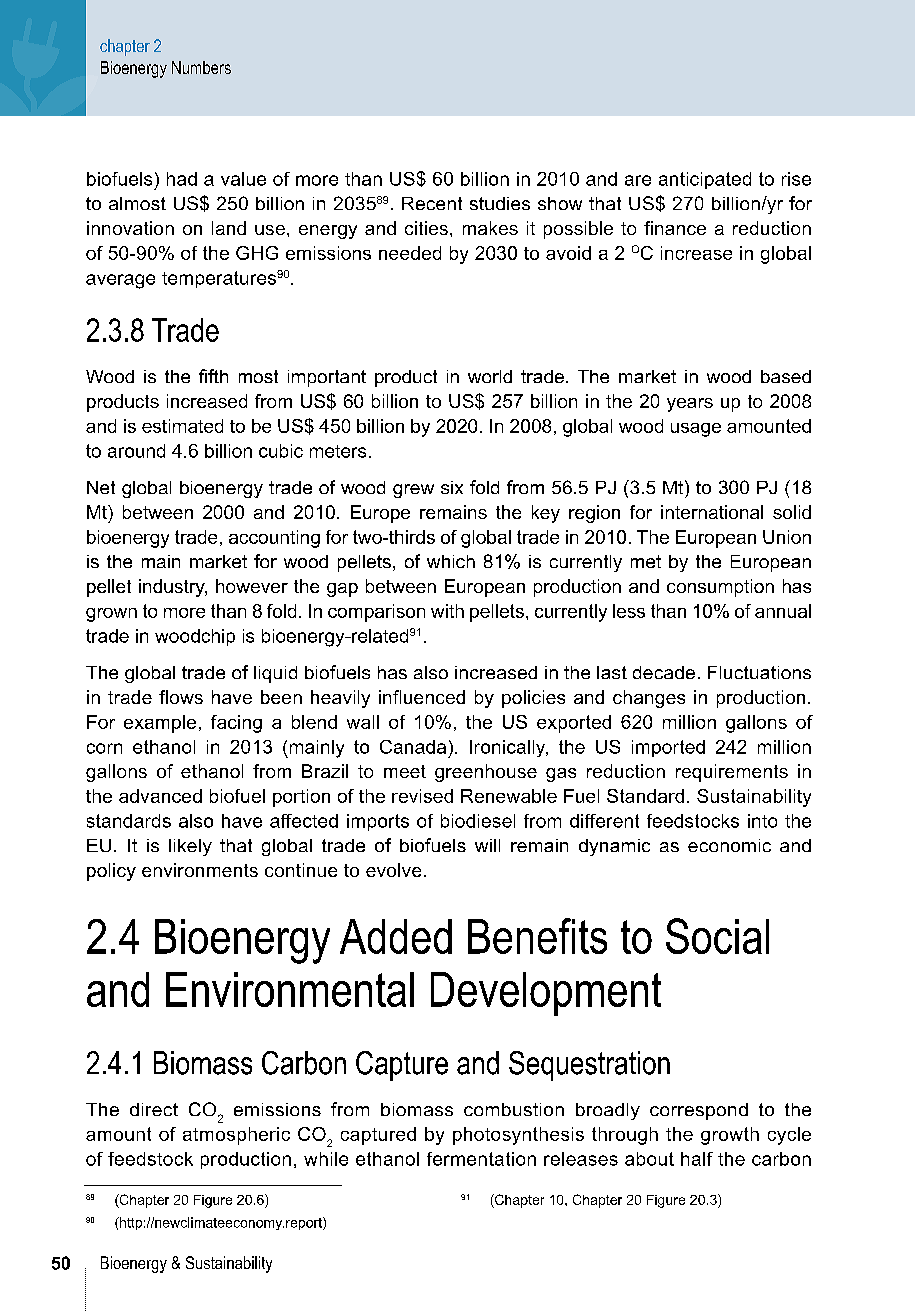 The image size is (915, 1316). What do you see at coordinates (487, 845) in the screenshot?
I see `will` at bounding box center [487, 845].
